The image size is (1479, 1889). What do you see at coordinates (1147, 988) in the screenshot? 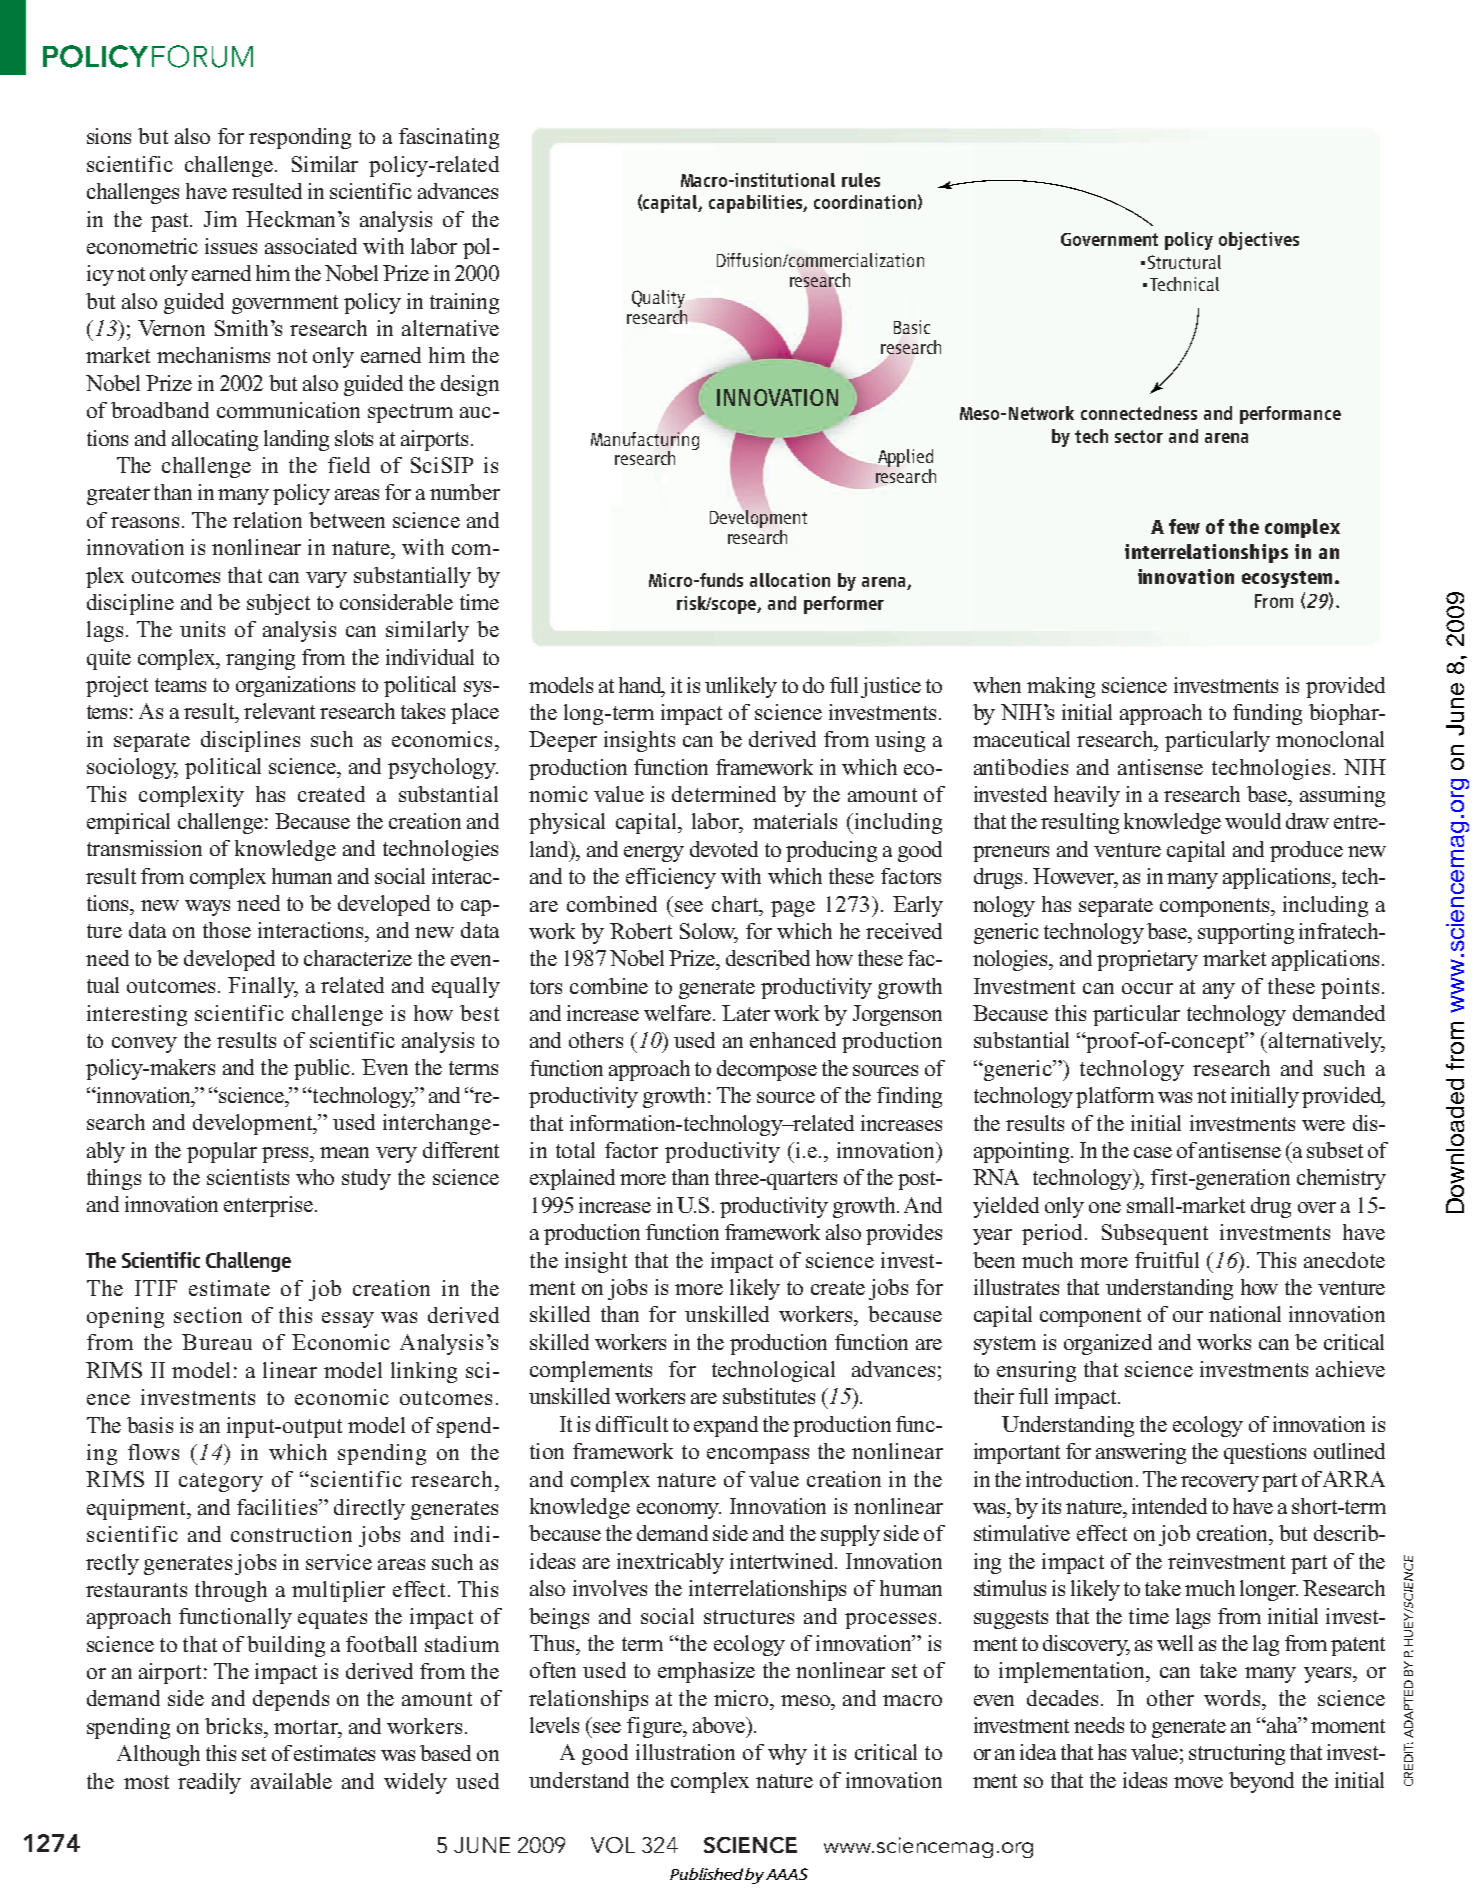
I see `occur` at bounding box center [1147, 988].
